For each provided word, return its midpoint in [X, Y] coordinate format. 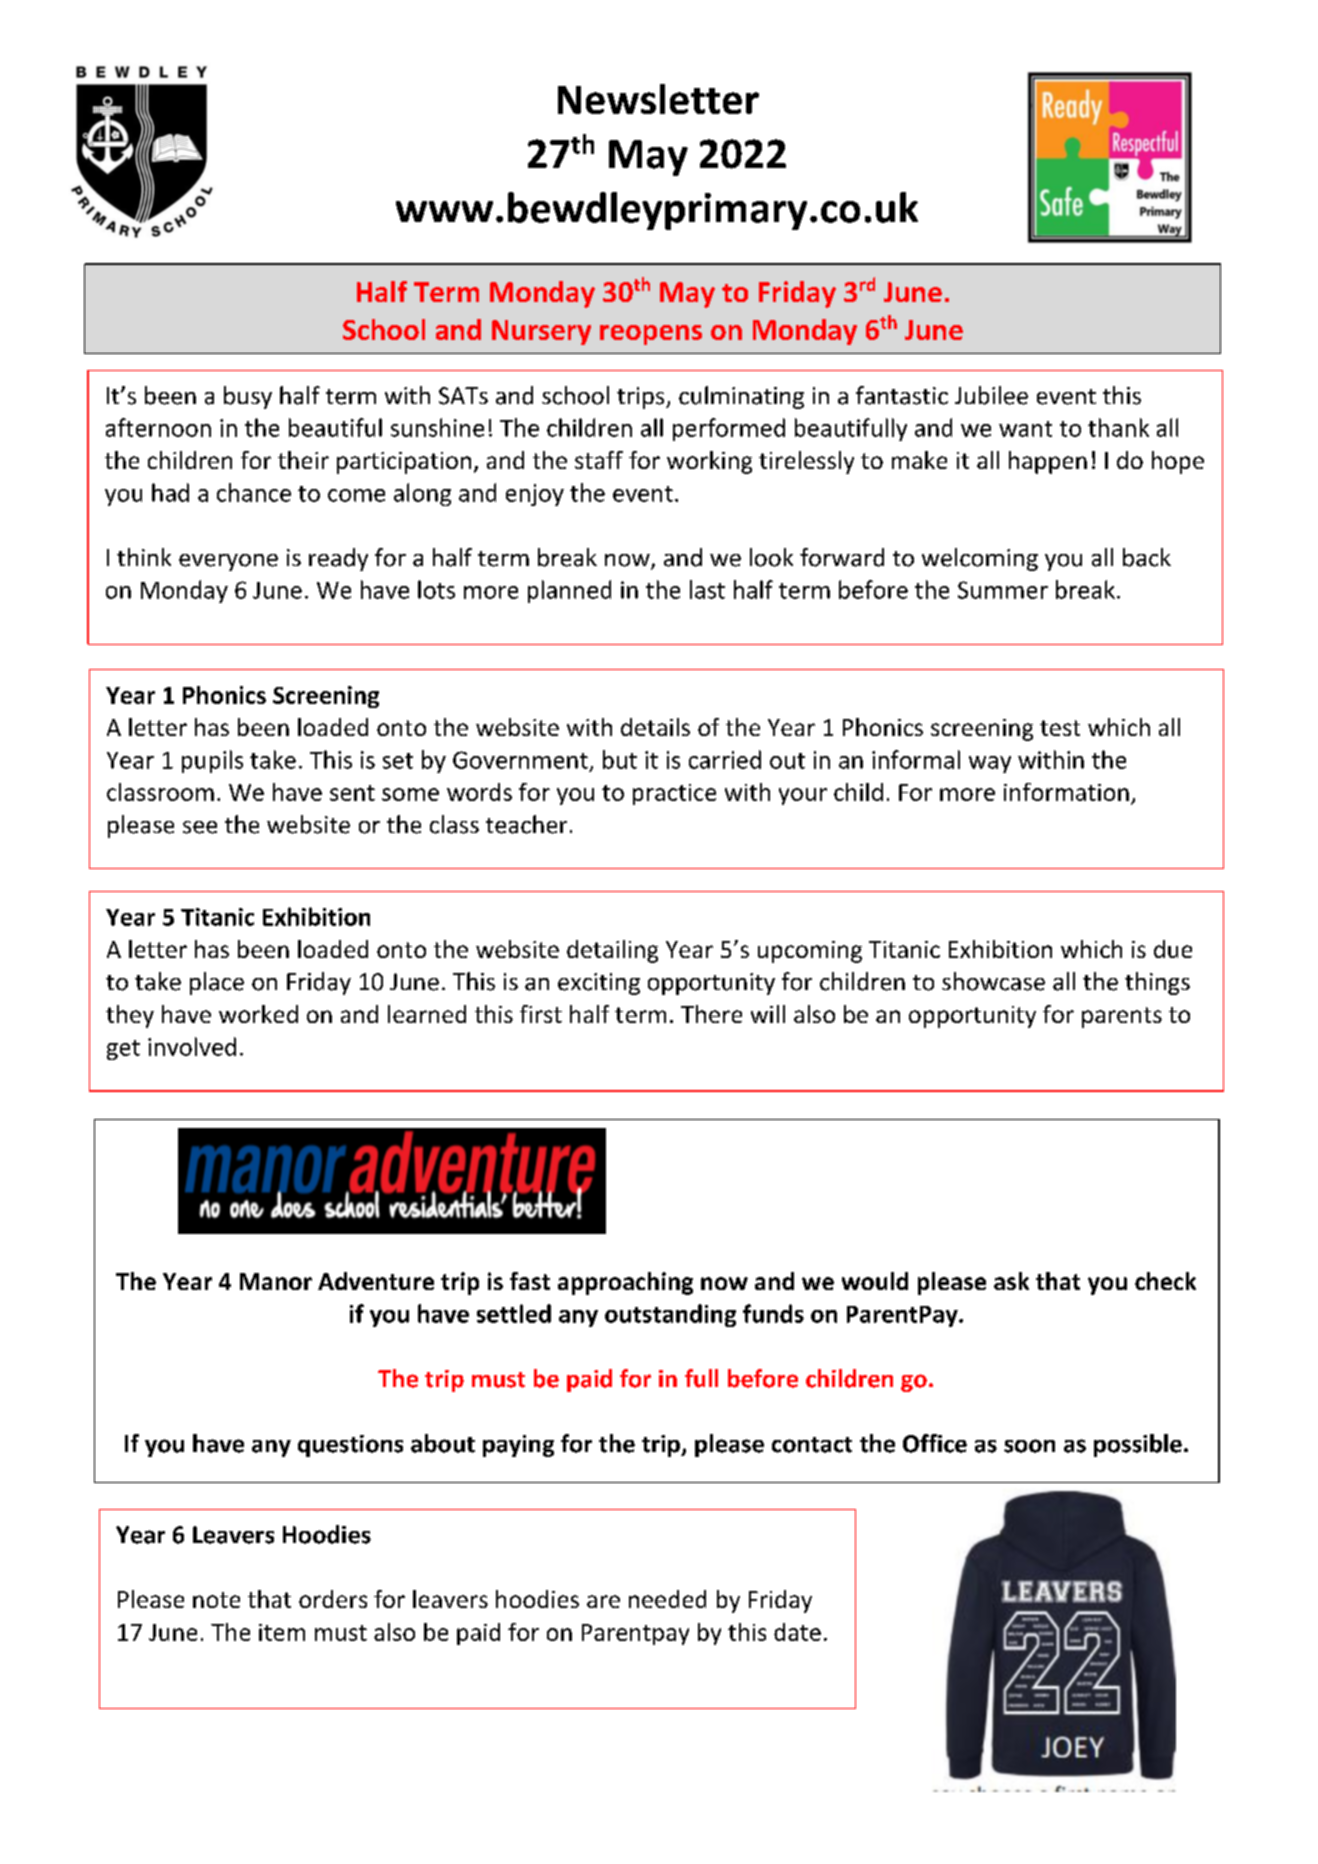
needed [667, 1599]
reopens [651, 335]
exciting [599, 984]
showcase [993, 981]
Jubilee [991, 395]
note [216, 1600]
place [217, 983]
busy [248, 397]
